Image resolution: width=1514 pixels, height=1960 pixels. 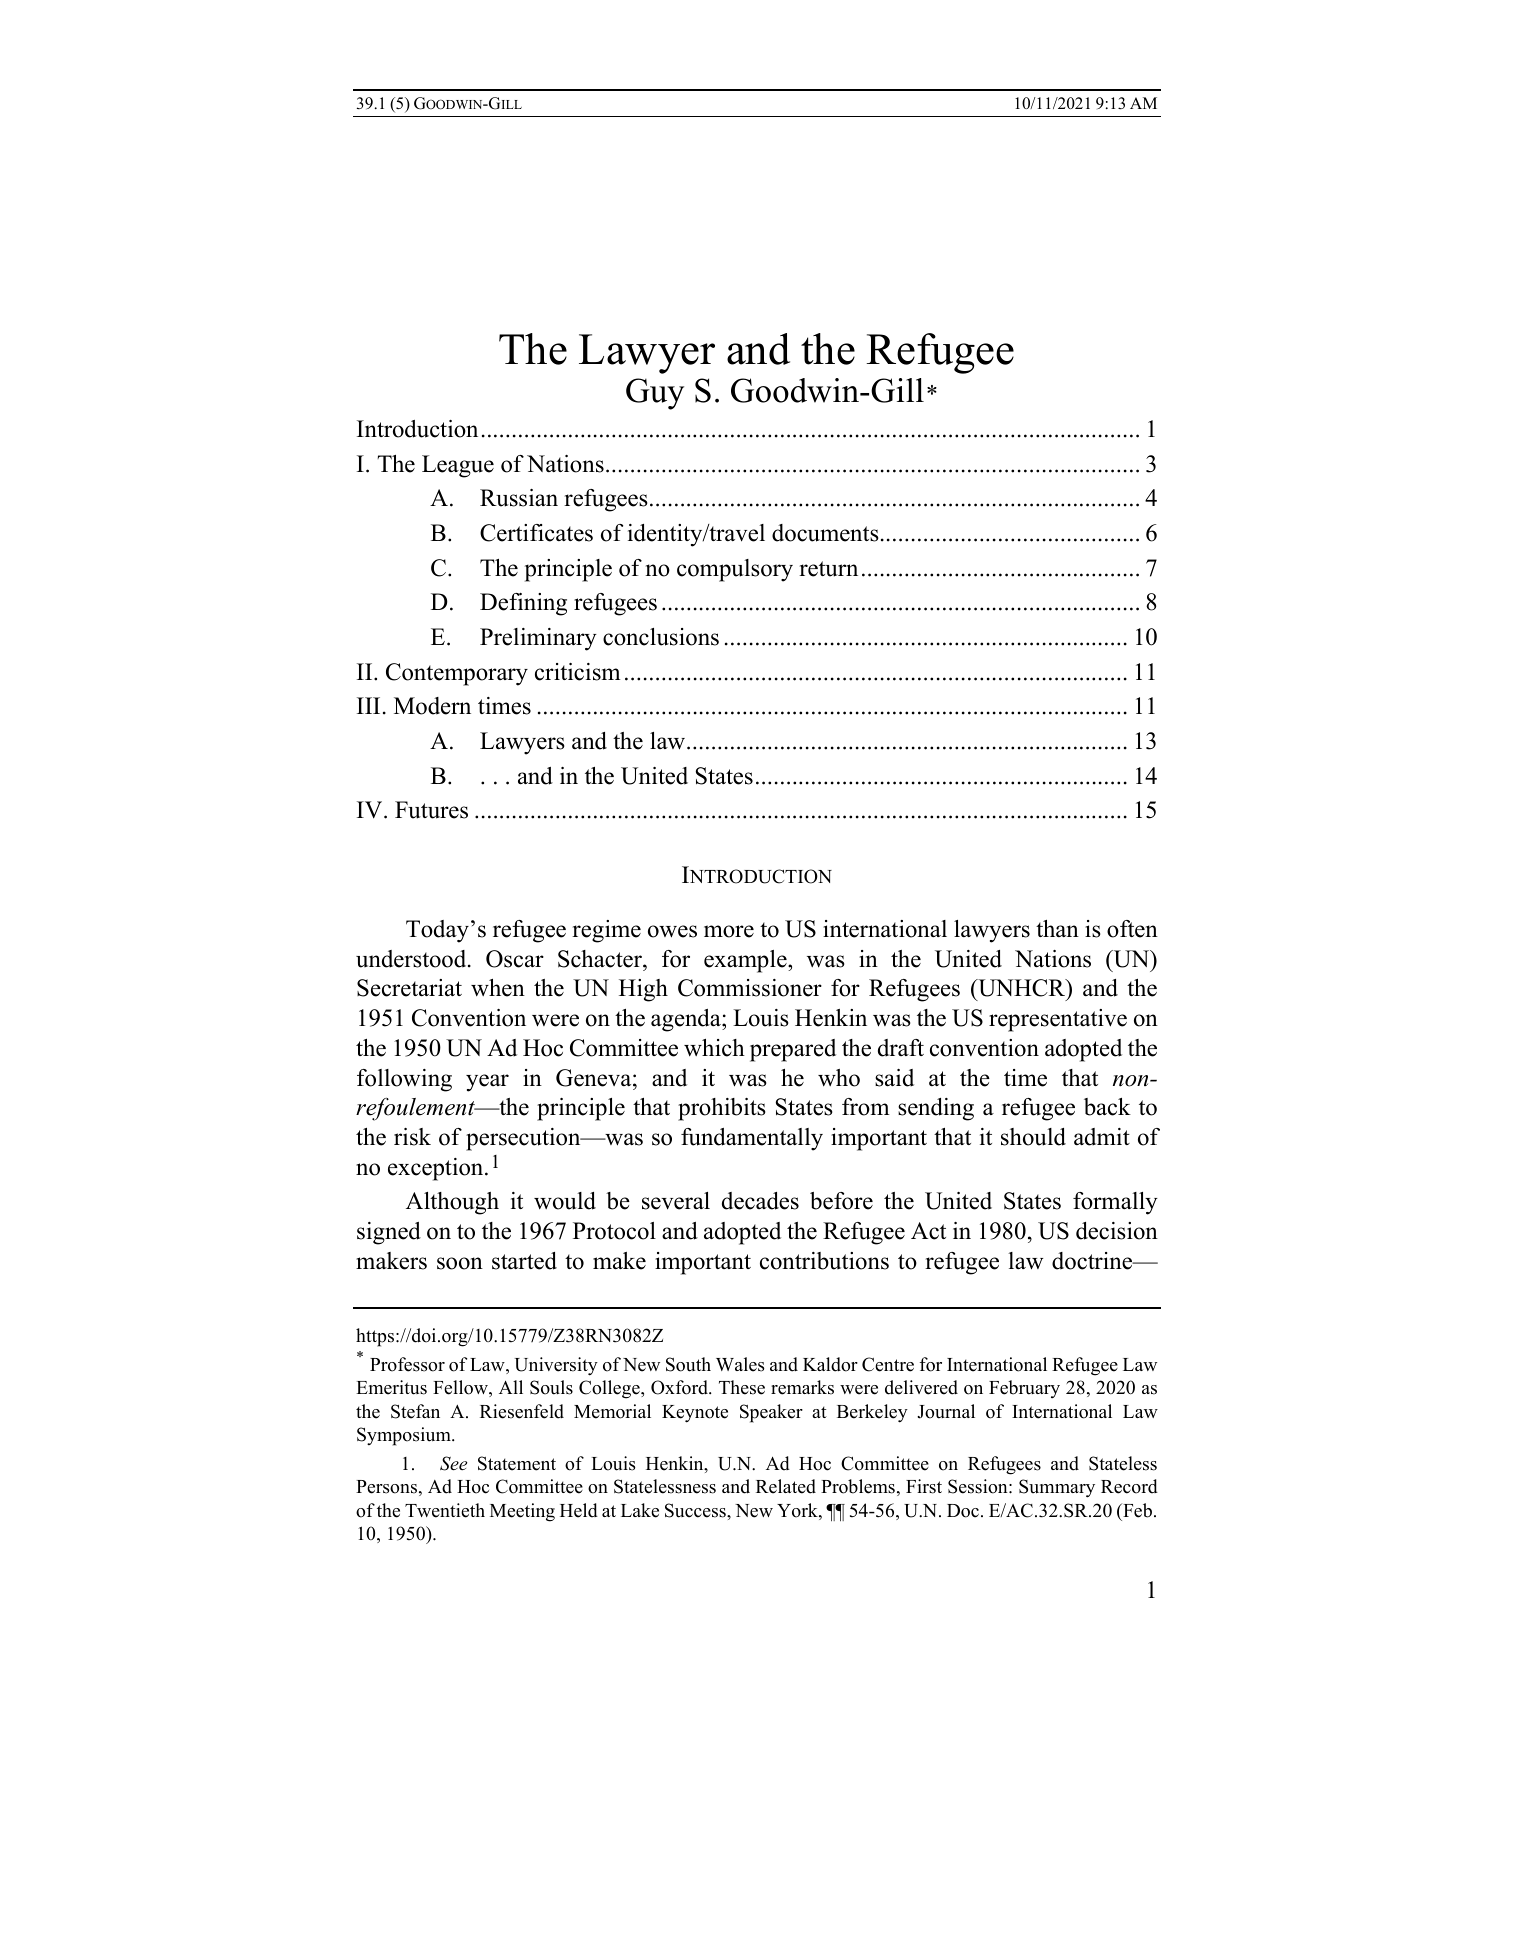 What do you see at coordinates (786, 1486) in the image?
I see `Related` at bounding box center [786, 1486].
